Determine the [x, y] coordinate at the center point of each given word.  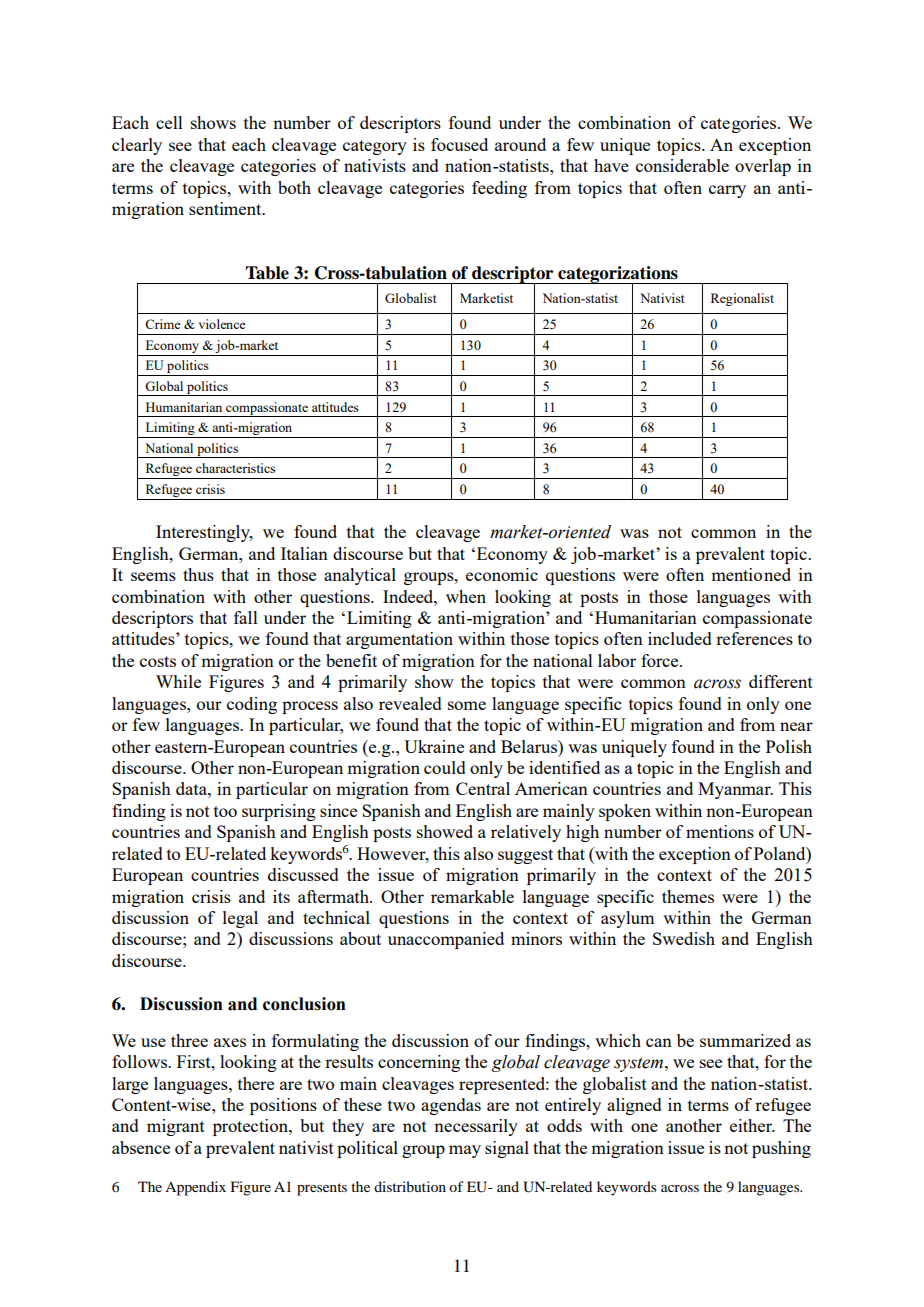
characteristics [235, 468]
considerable [682, 165]
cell [169, 122]
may [465, 1151]
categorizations [618, 276]
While [178, 681]
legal [240, 919]
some [467, 705]
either [752, 1125]
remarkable [472, 896]
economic [502, 574]
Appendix [195, 1188]
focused [459, 144]
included [680, 638]
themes [688, 896]
